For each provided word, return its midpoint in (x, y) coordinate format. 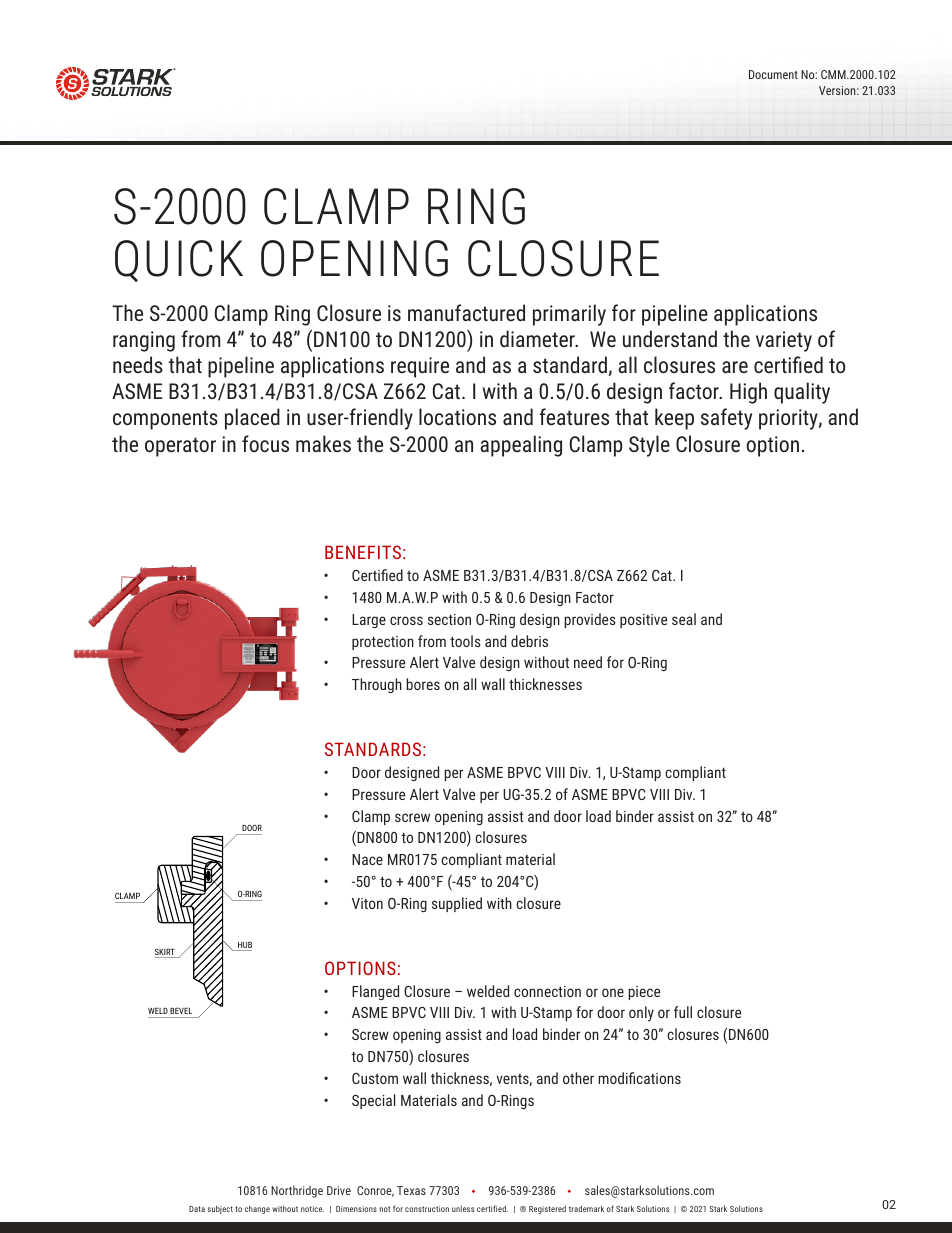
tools (465, 641)
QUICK (179, 261)
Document (773, 74)
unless (463, 1208)
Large (369, 621)
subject (220, 1209)
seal (684, 619)
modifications (639, 1078)
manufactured (466, 312)
